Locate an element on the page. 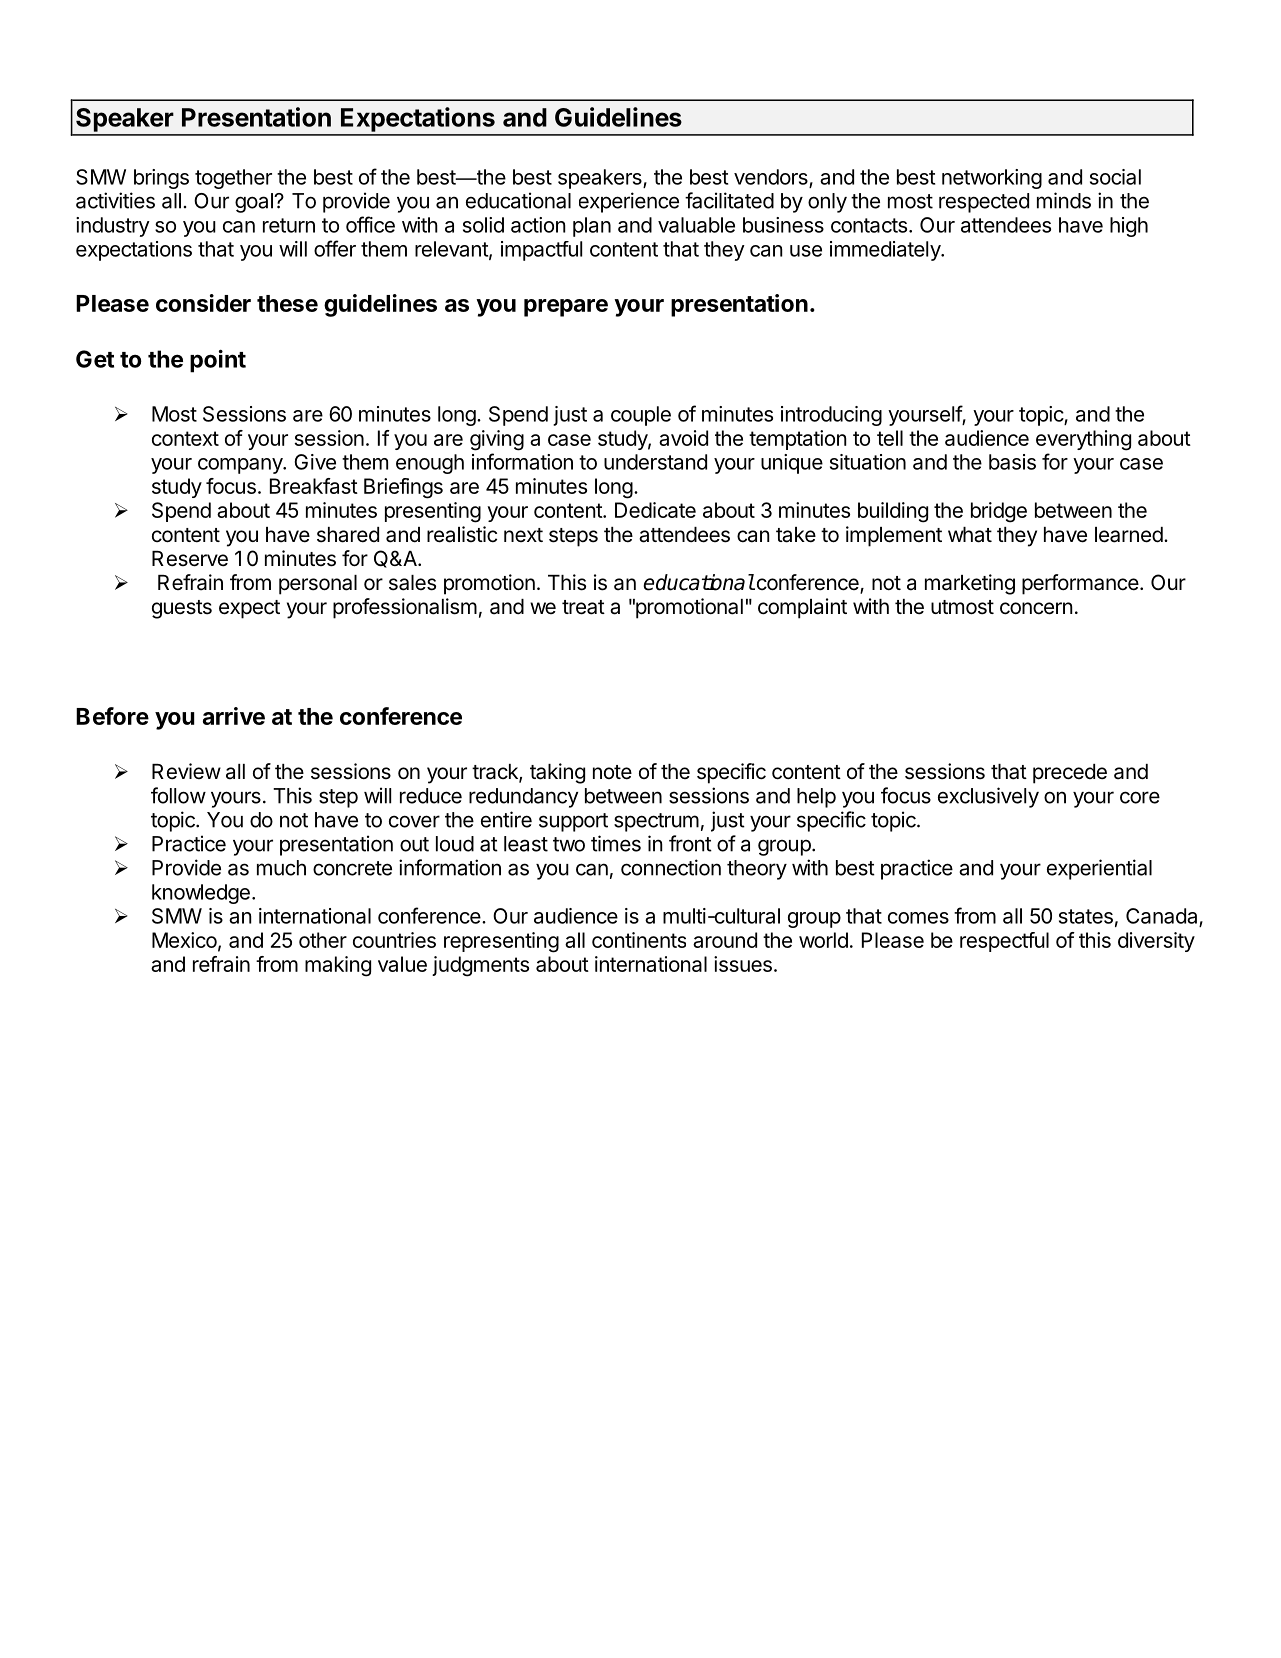 The image size is (1281, 1658). performance is located at coordinates (1080, 584).
